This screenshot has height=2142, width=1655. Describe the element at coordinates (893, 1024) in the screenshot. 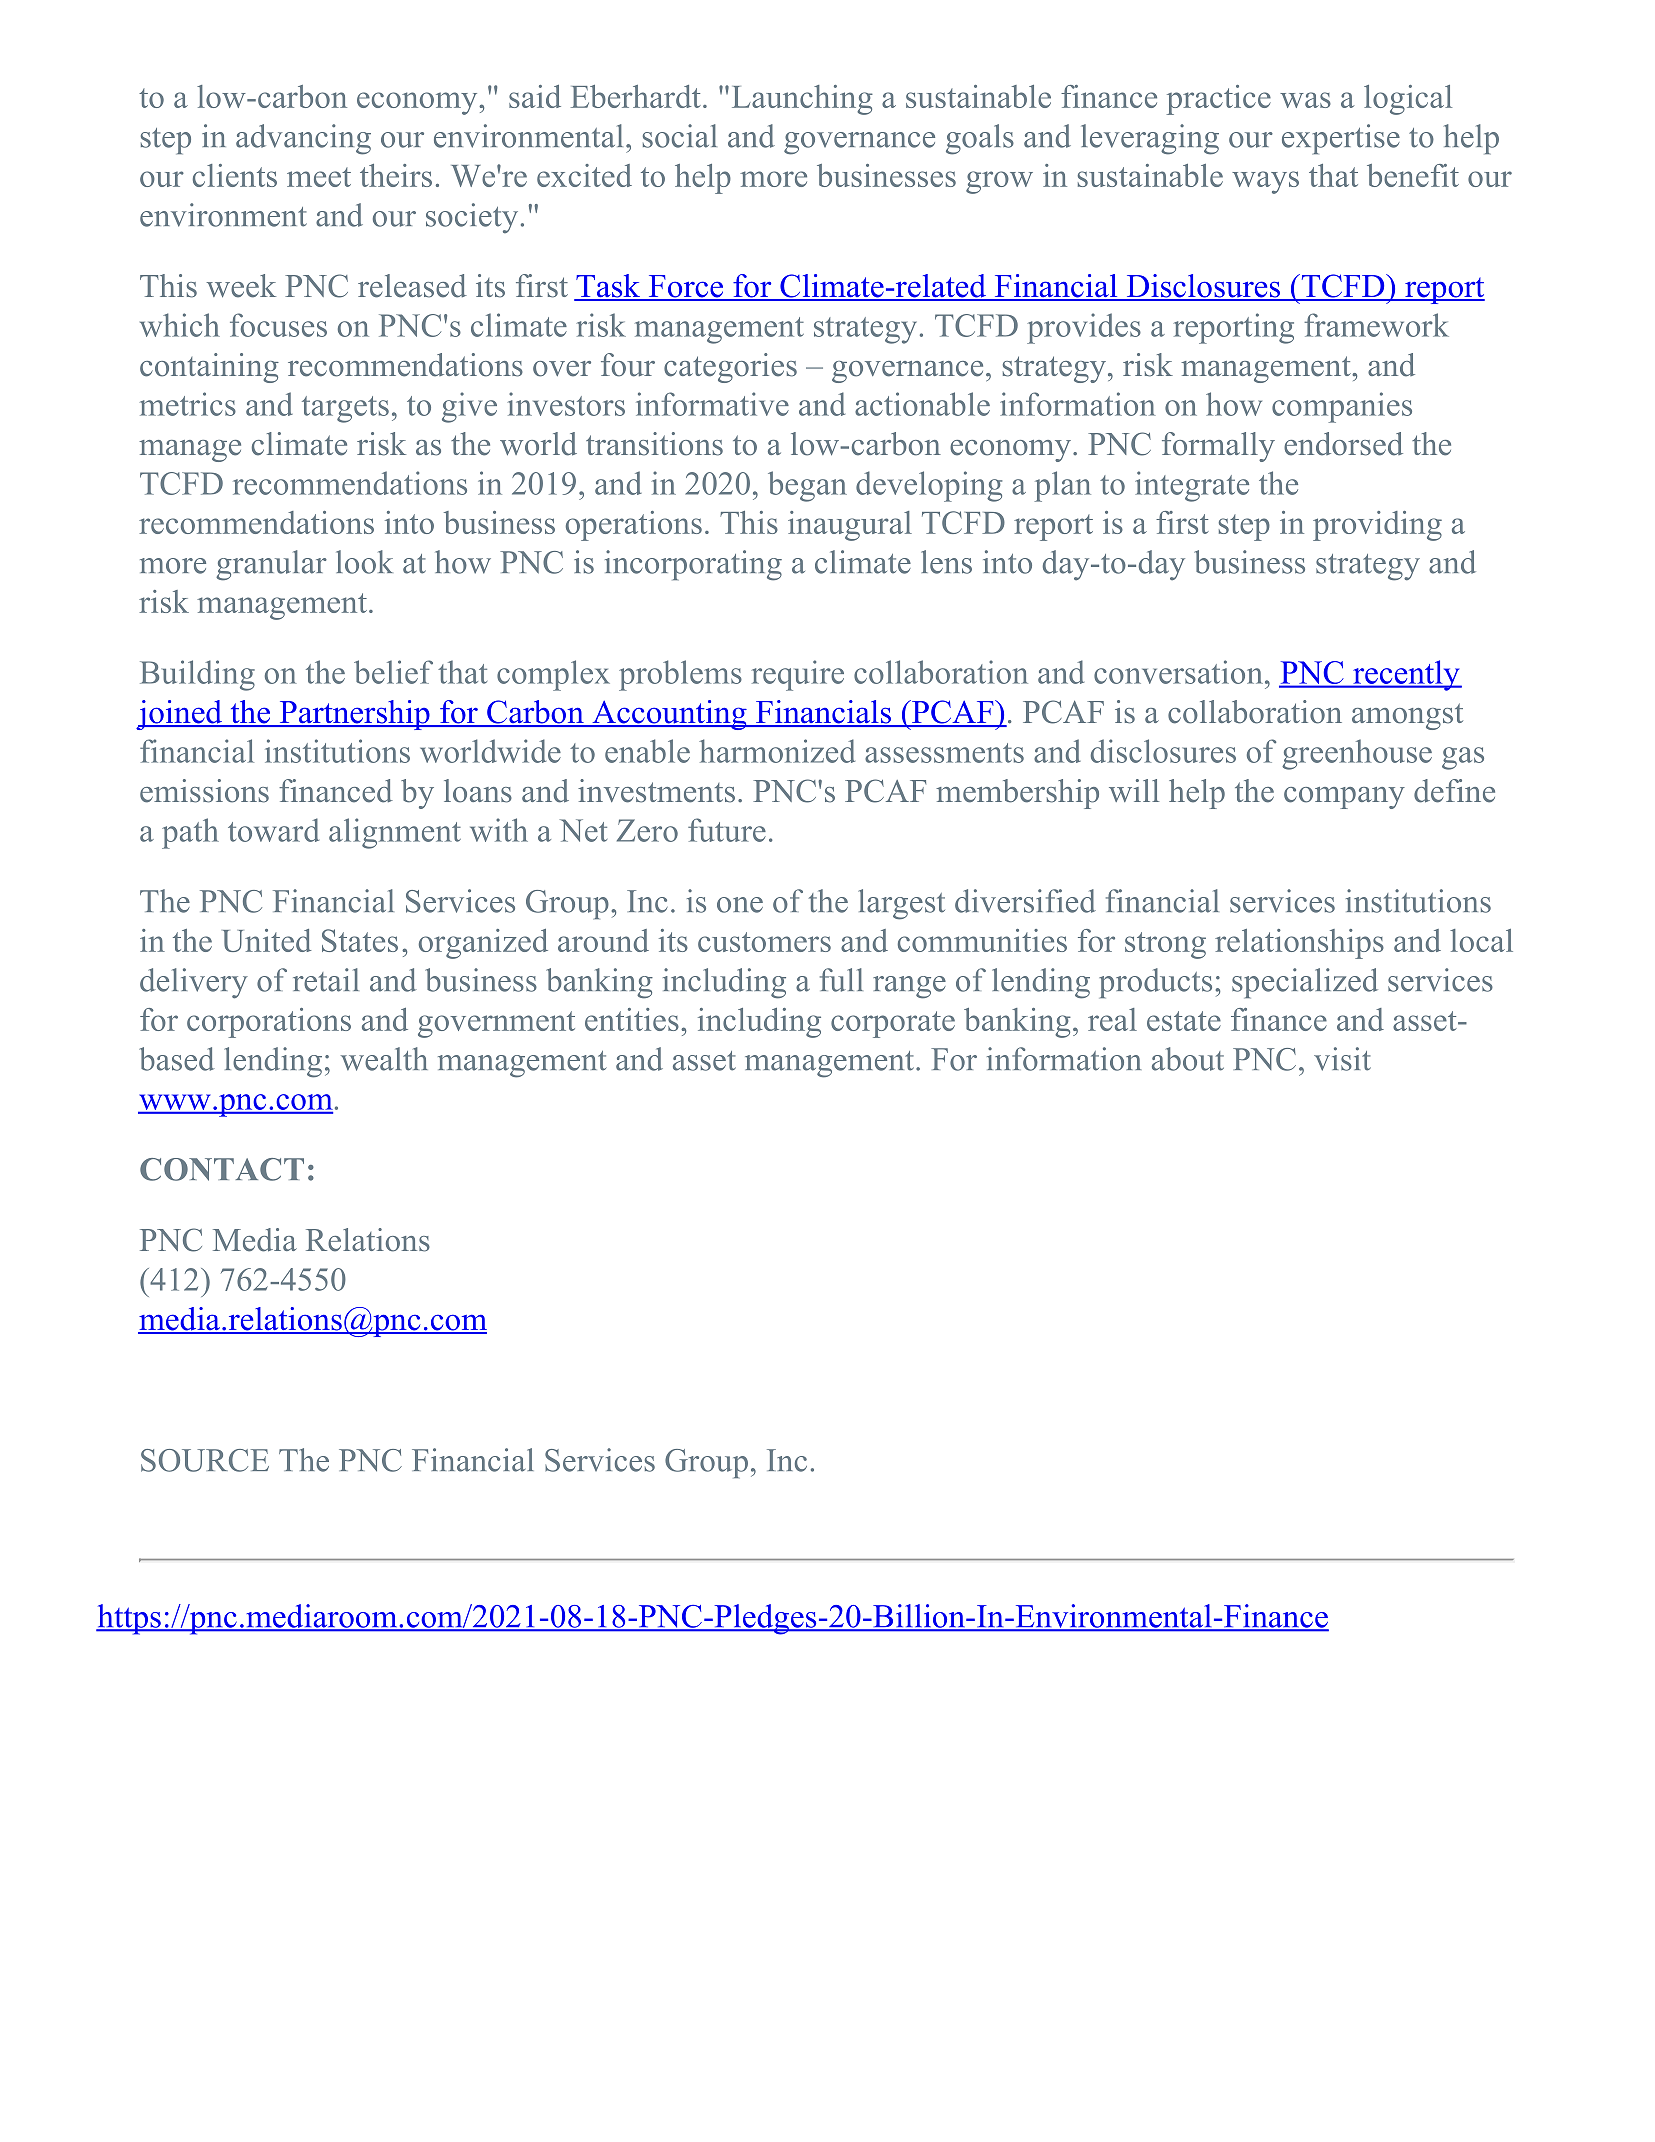

I see `corporate` at that location.
